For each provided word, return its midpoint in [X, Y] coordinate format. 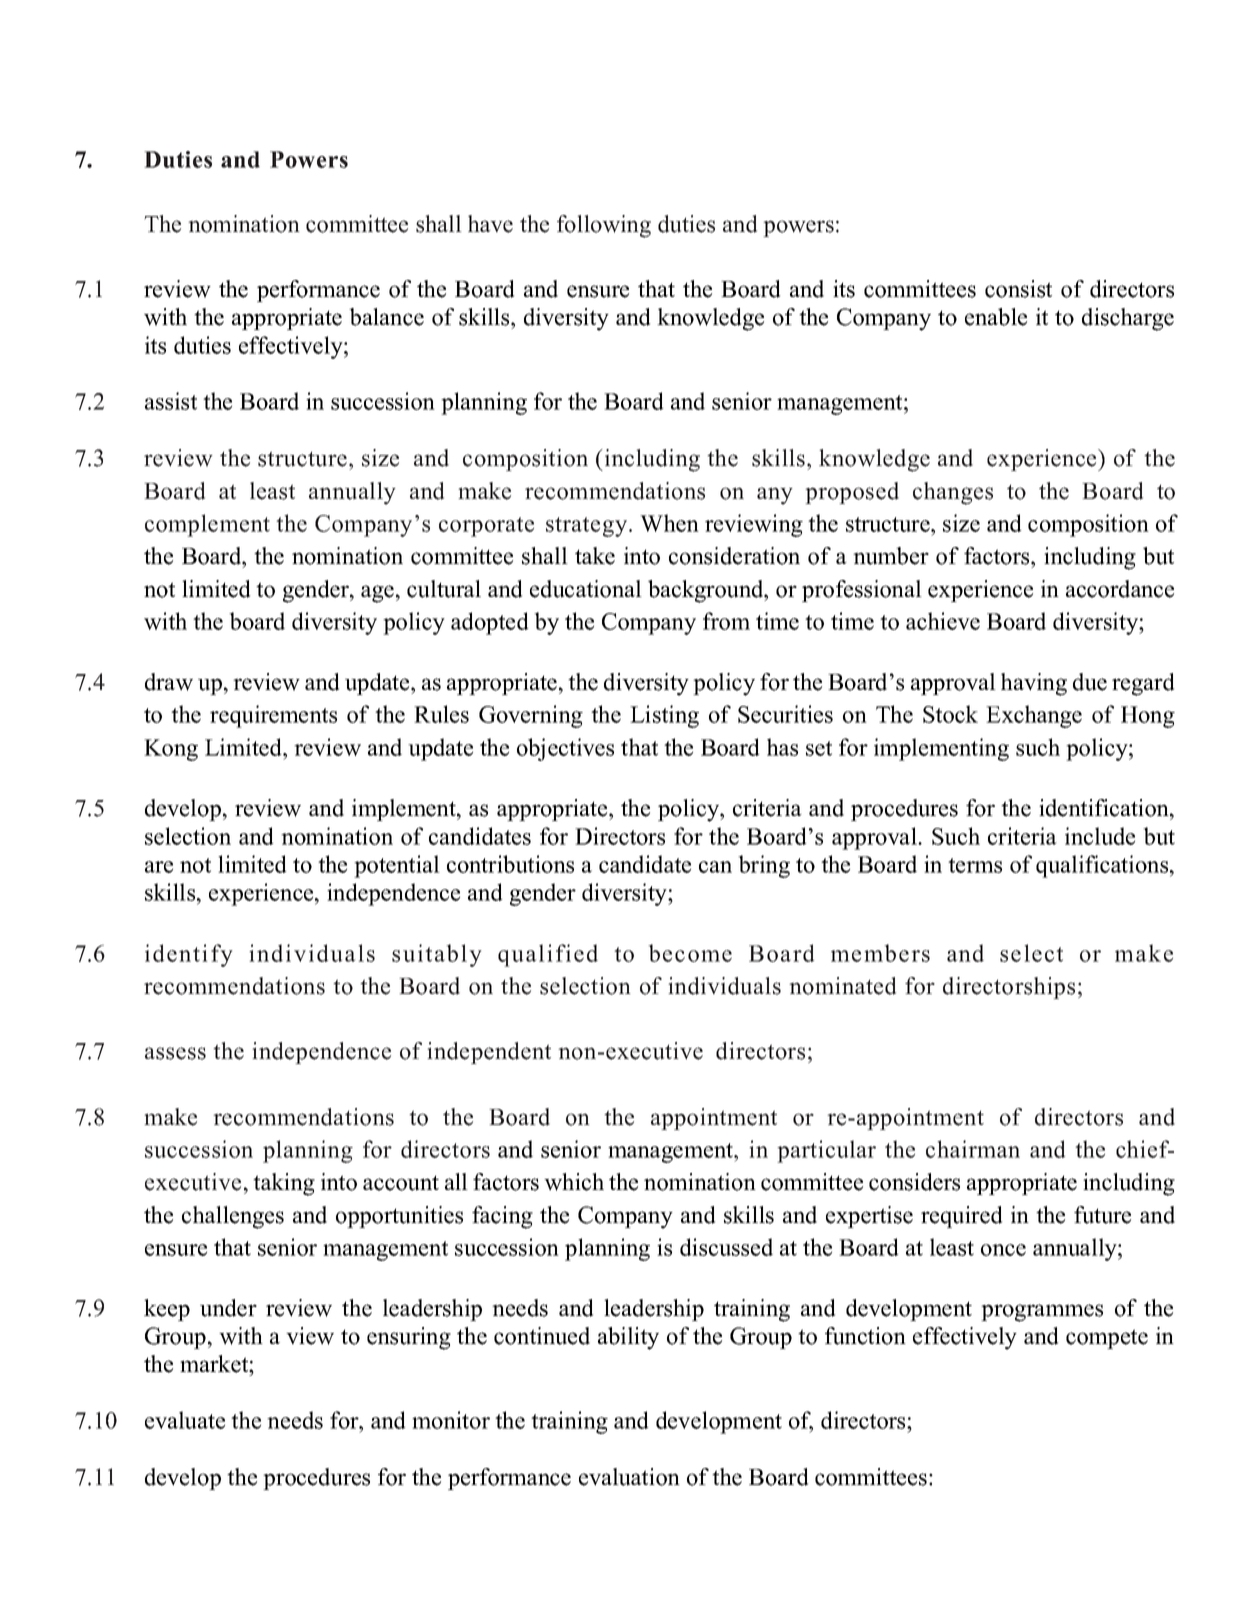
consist [1018, 289]
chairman [973, 1149]
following [604, 226]
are [159, 867]
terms [975, 865]
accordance [1120, 589]
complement [207, 525]
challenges [233, 1217]
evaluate [185, 1420]
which [574, 1182]
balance [386, 317]
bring [764, 866]
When [669, 523]
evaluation [629, 1477]
